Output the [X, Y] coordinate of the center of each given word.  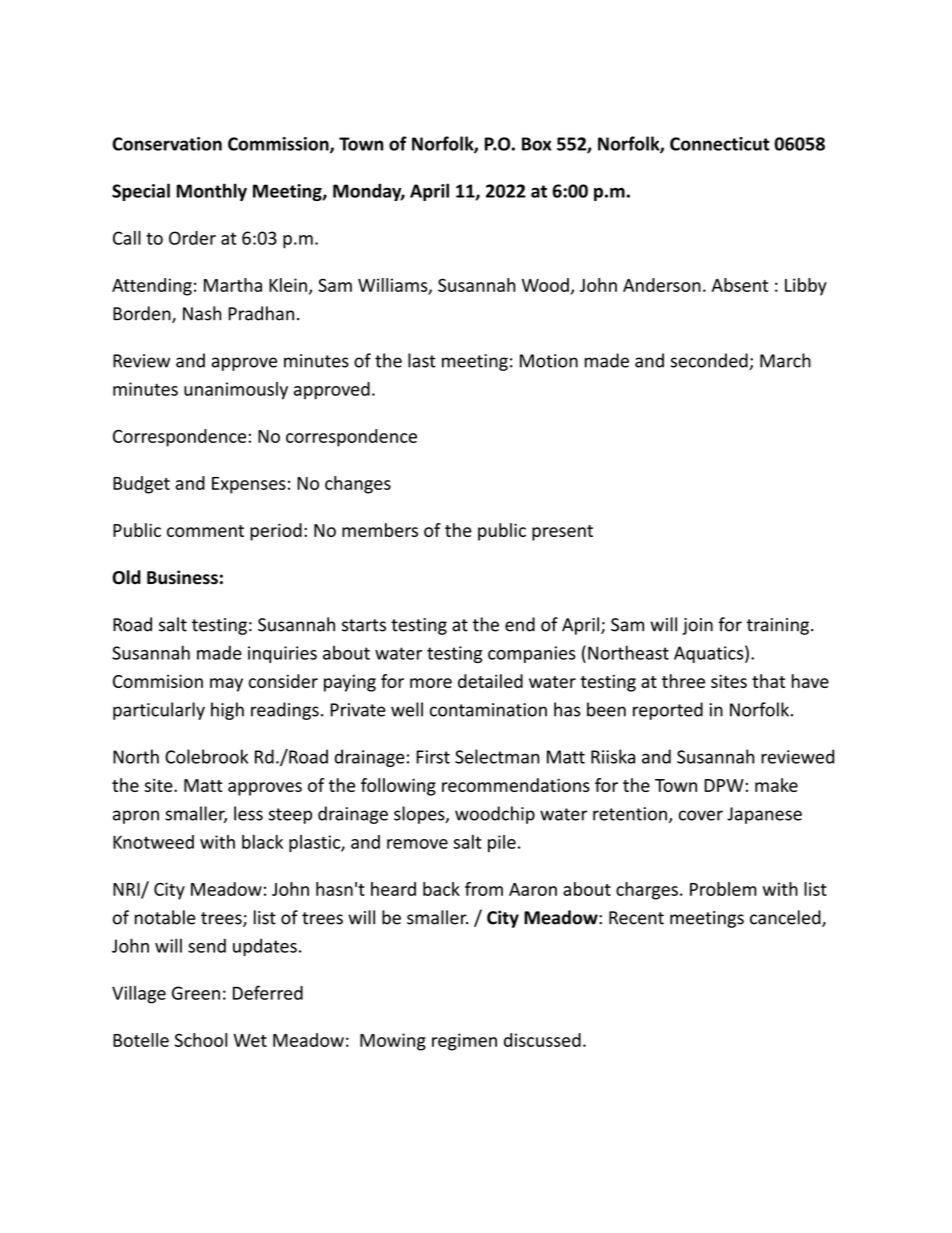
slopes [420, 815]
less [248, 813]
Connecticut [720, 144]
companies [532, 654]
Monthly [212, 192]
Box [536, 144]
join [697, 626]
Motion [549, 361]
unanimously [236, 391]
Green [196, 993]
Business [182, 577]
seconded [710, 361]
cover [701, 815]
